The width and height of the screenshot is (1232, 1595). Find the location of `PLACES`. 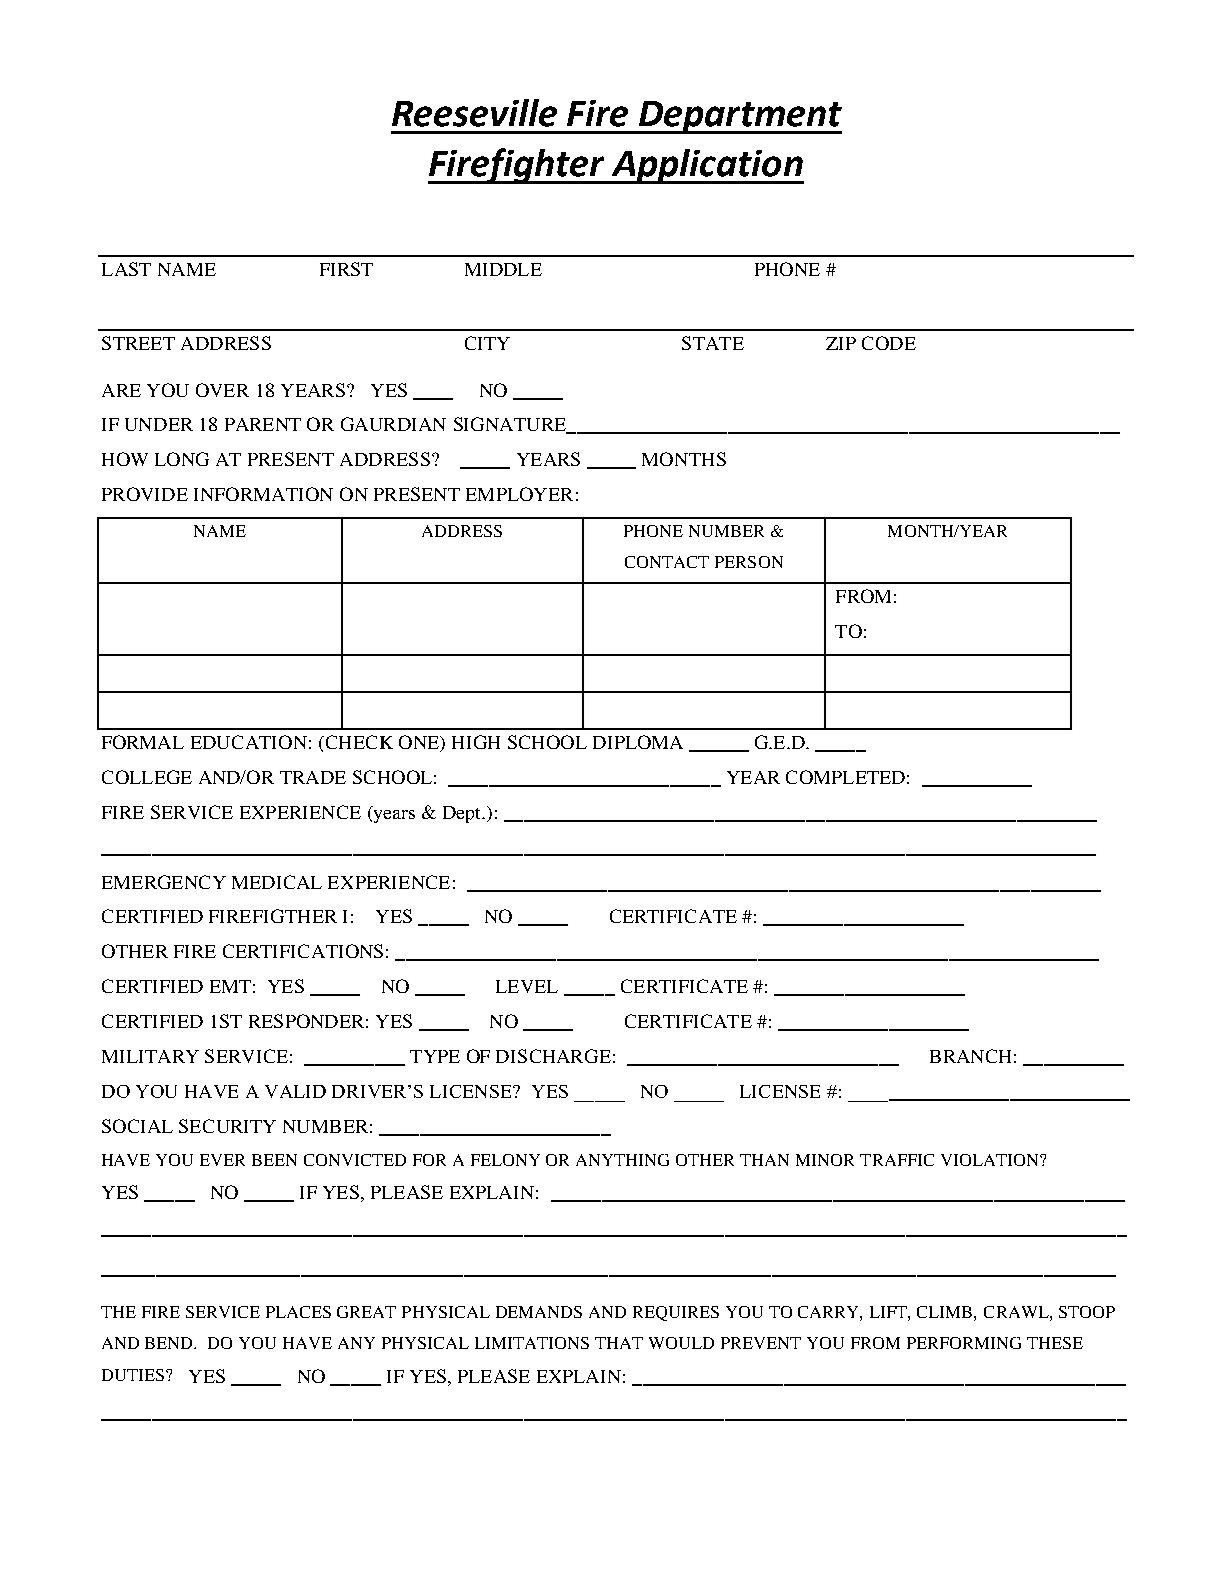

PLACES is located at coordinates (298, 1312).
